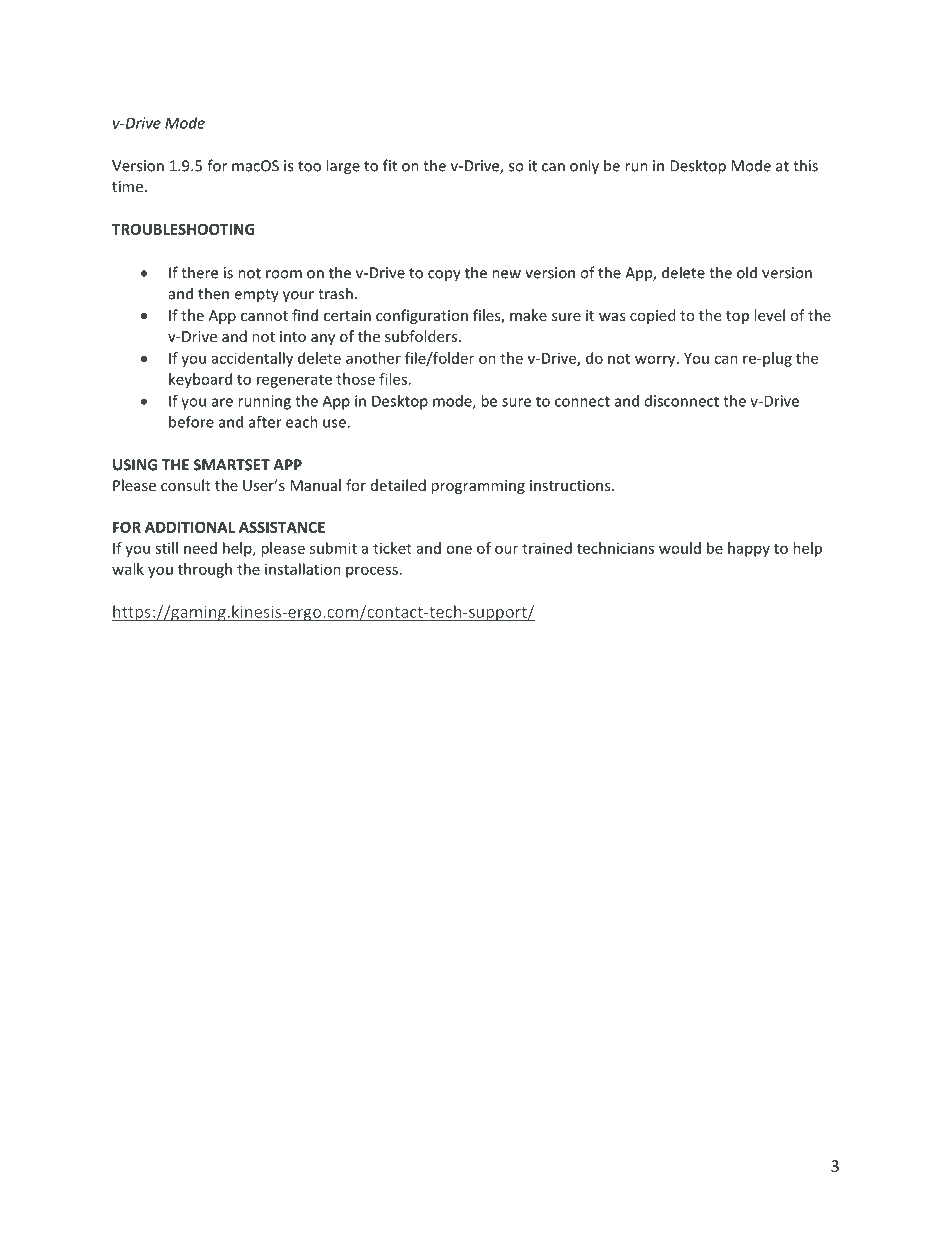 This image has width=952, height=1233. I want to click on there, so click(199, 272).
